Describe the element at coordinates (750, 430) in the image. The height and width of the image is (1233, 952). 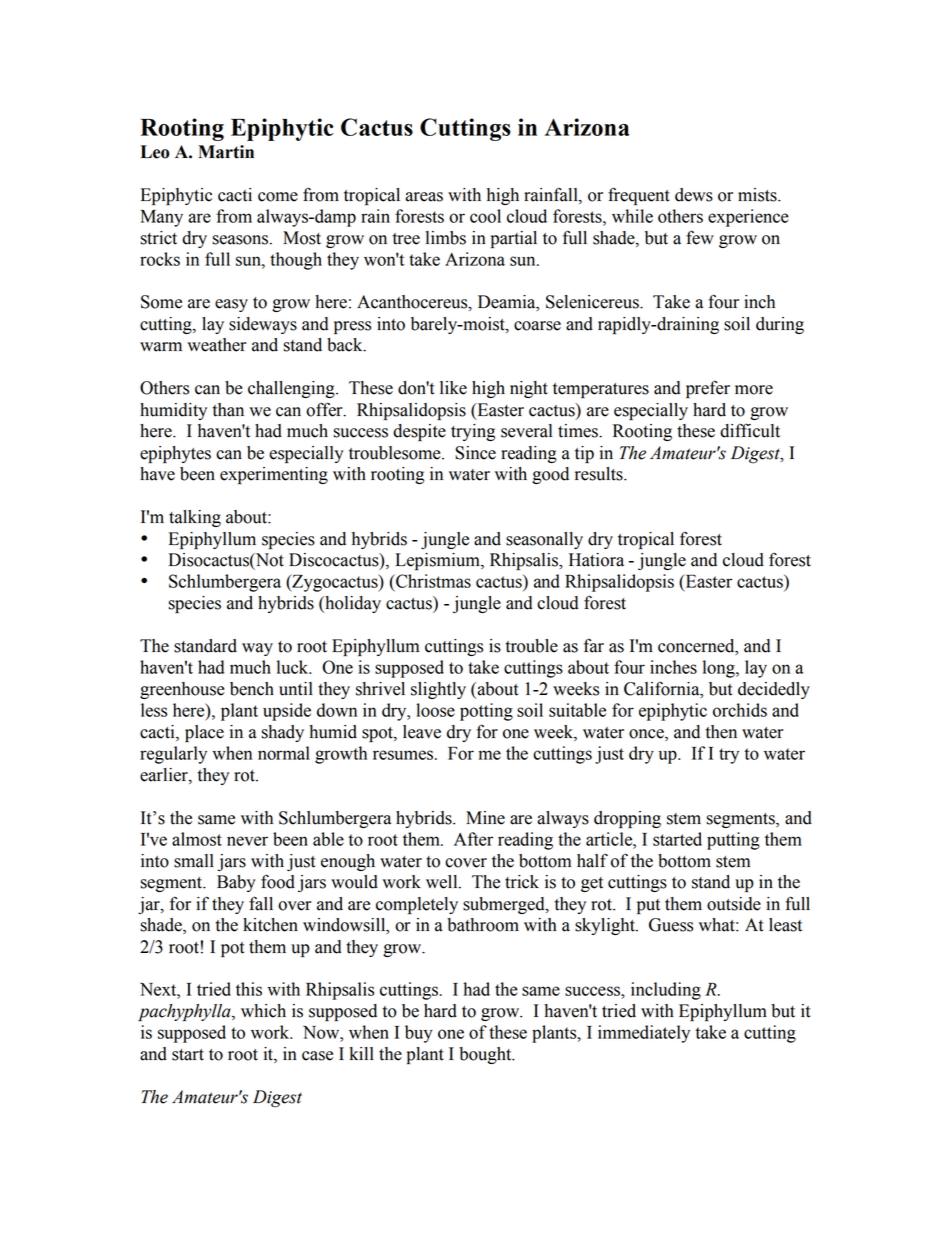
I see `difficult` at that location.
